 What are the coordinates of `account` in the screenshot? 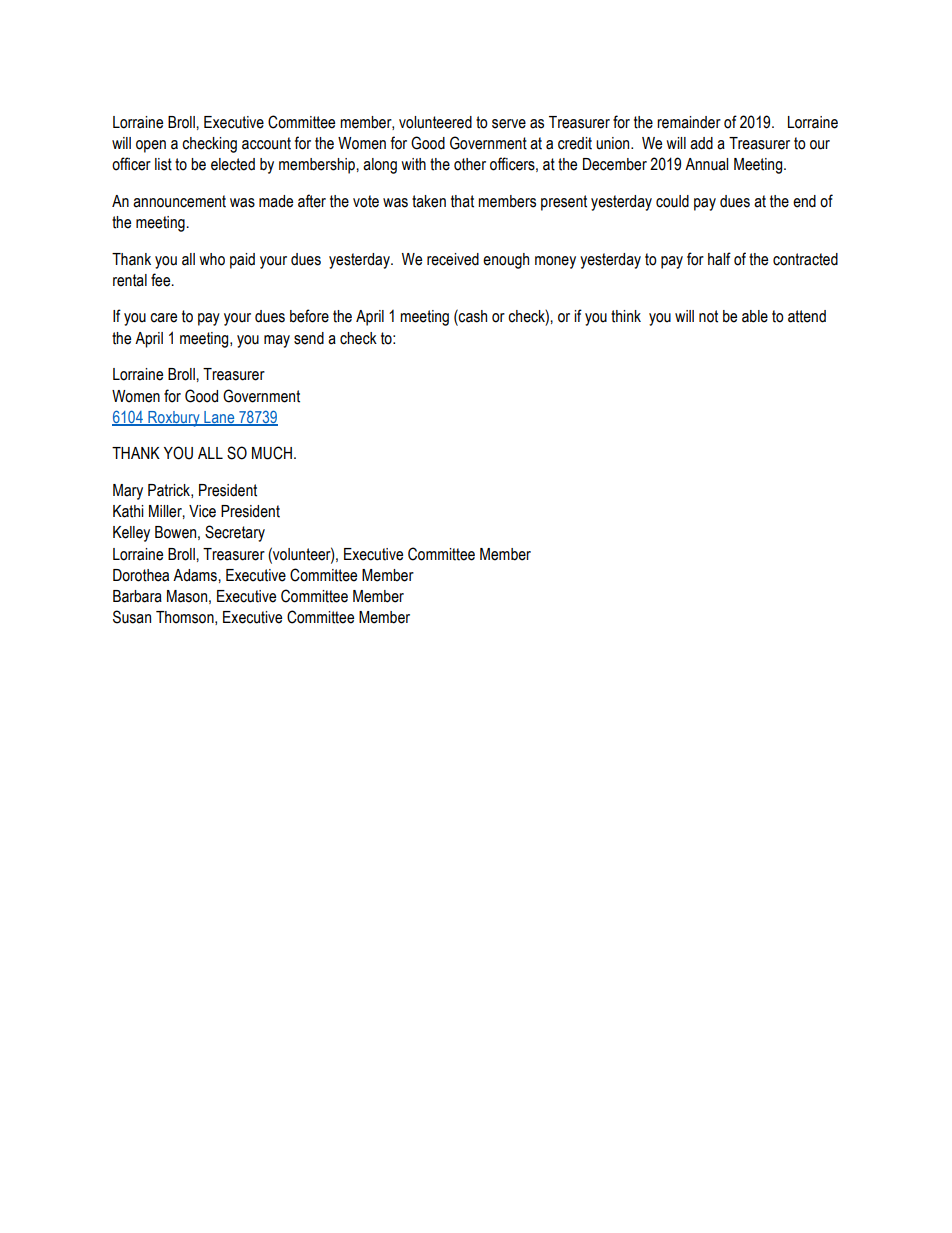 It's located at (266, 143).
